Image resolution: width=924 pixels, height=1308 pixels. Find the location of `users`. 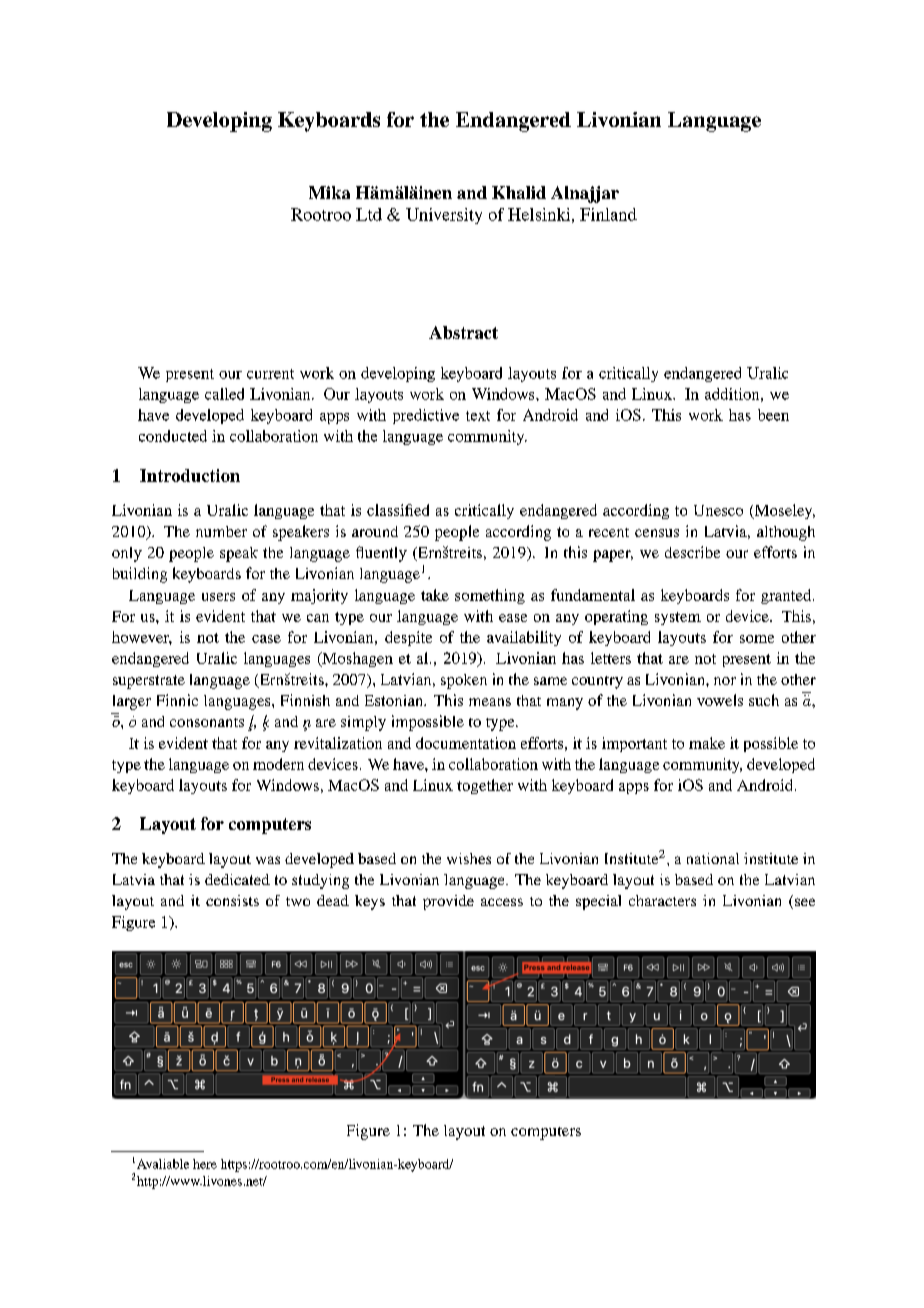

users is located at coordinates (218, 597).
